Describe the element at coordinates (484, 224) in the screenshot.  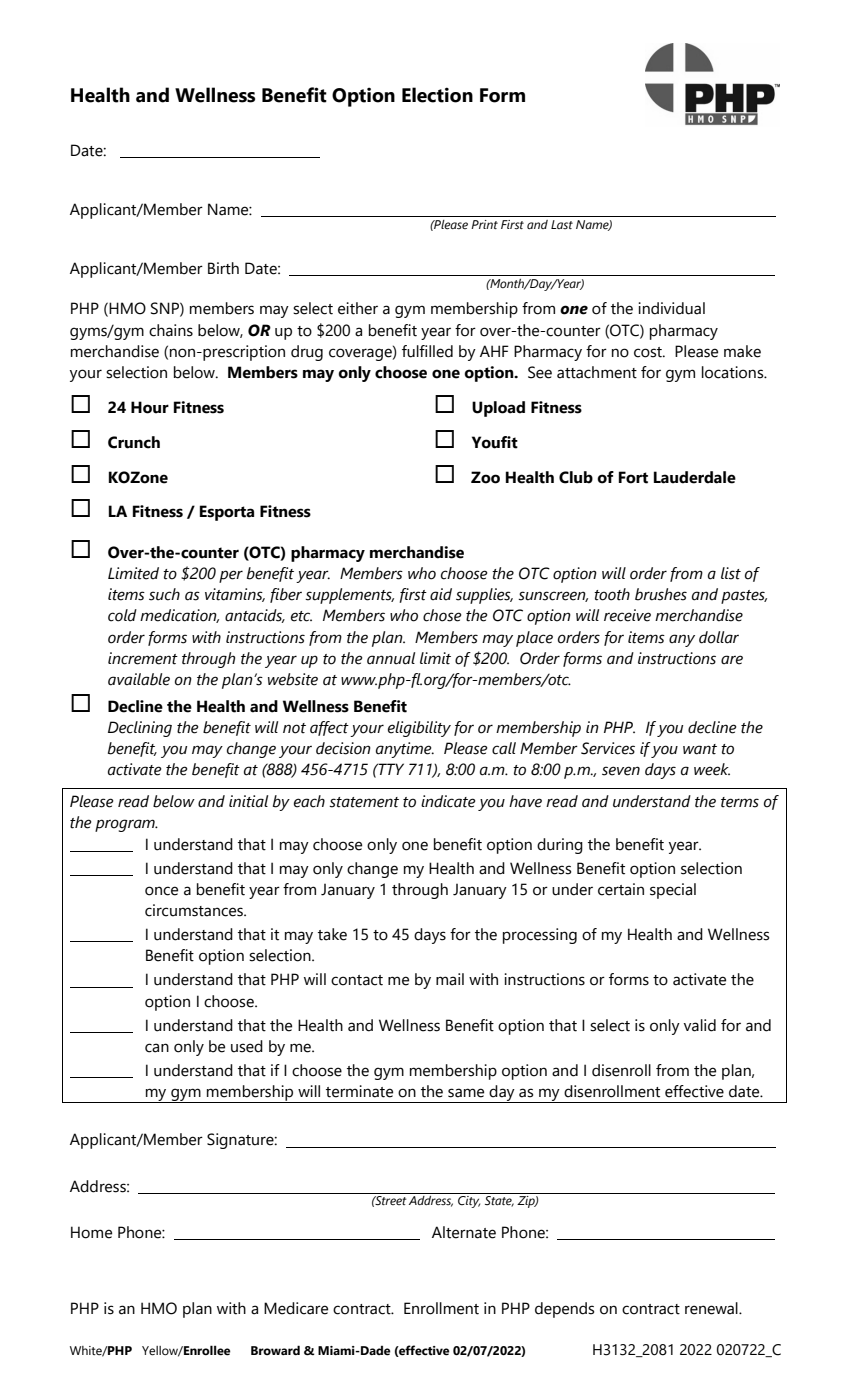
I see `Print` at that location.
